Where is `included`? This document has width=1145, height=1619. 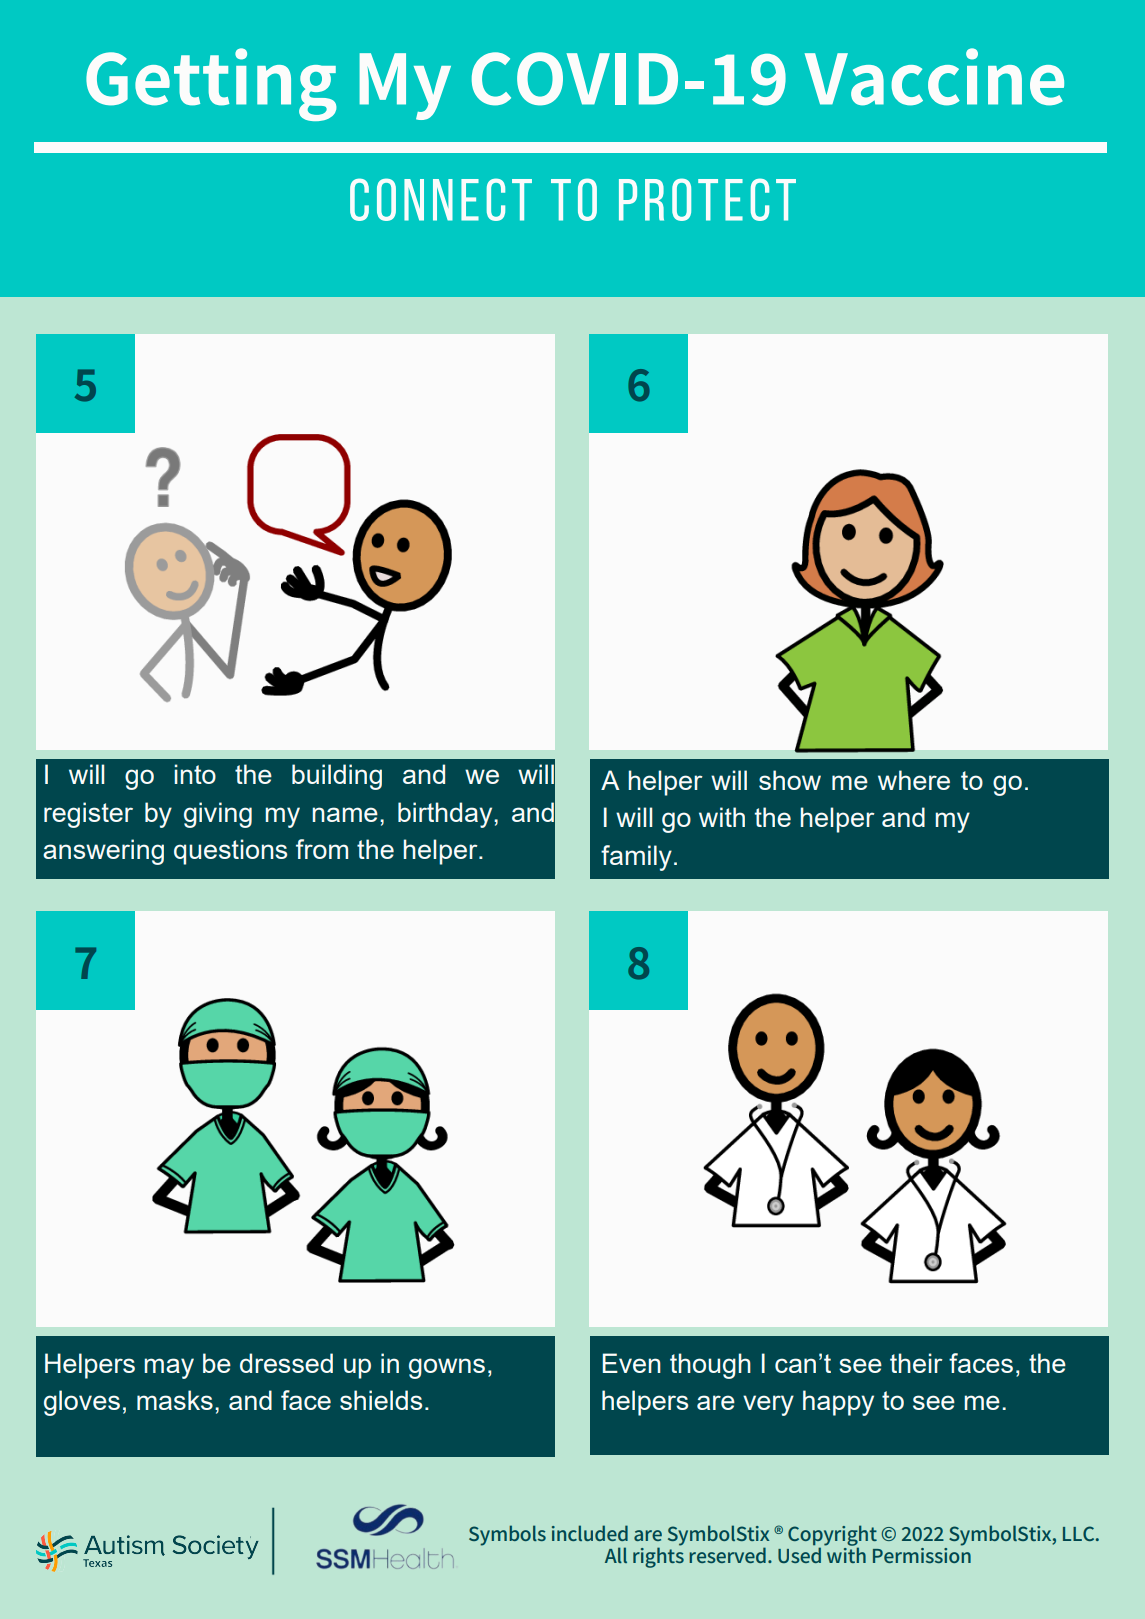 included is located at coordinates (590, 1533).
